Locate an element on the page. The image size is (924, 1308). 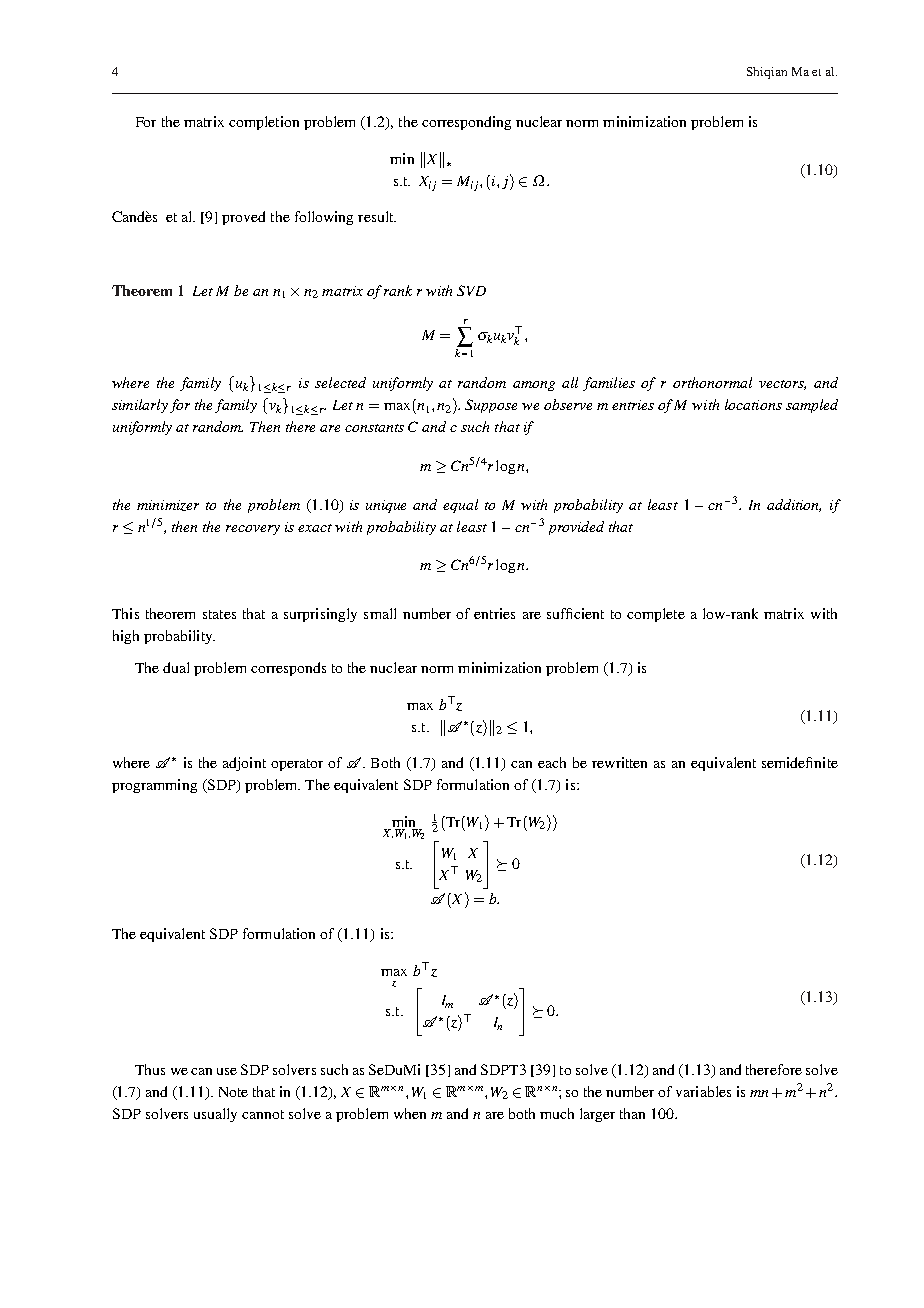
semidefinite is located at coordinates (800, 762).
